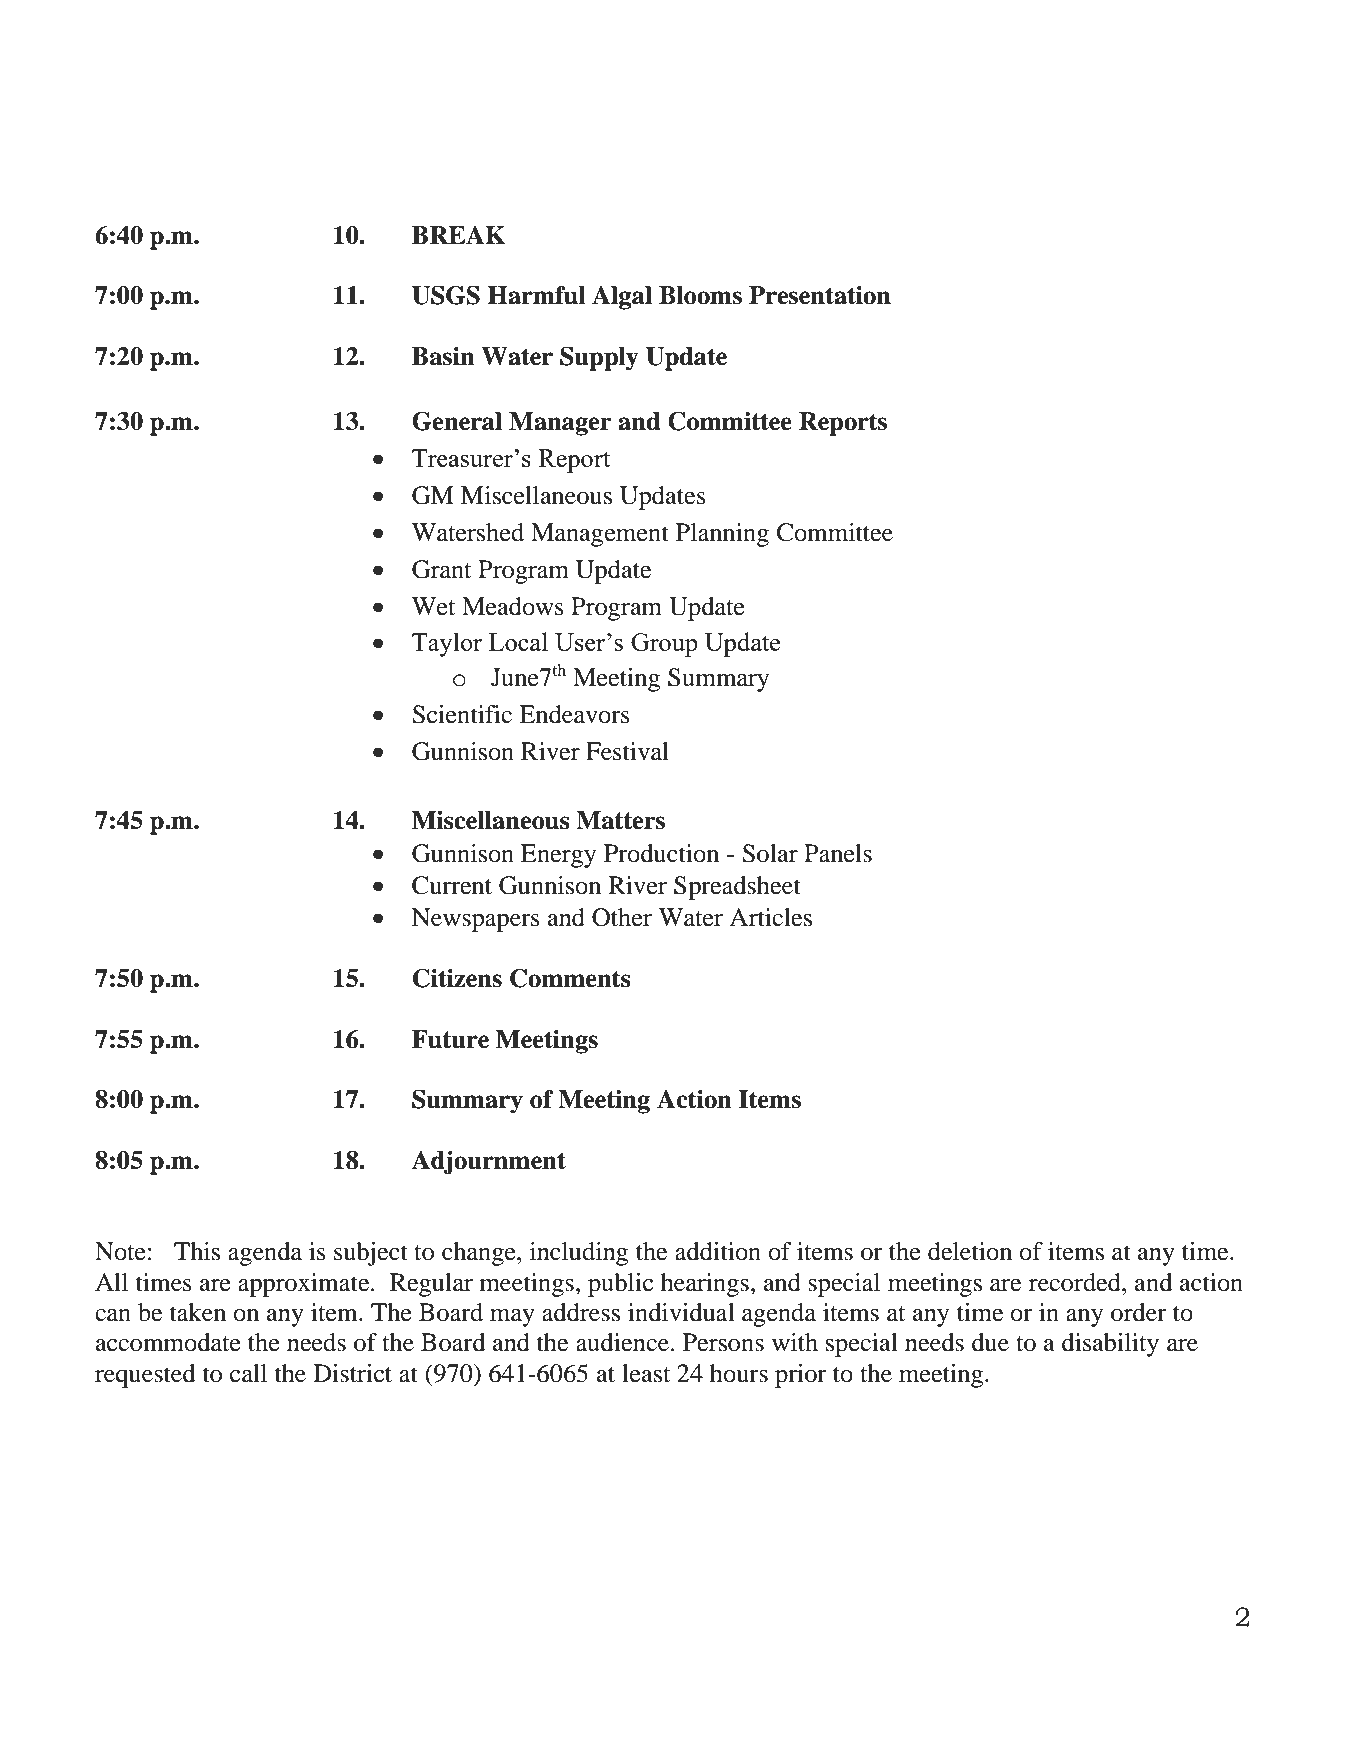 The height and width of the page is (1742, 1346). What do you see at coordinates (990, 1342) in the page?
I see `due` at bounding box center [990, 1342].
